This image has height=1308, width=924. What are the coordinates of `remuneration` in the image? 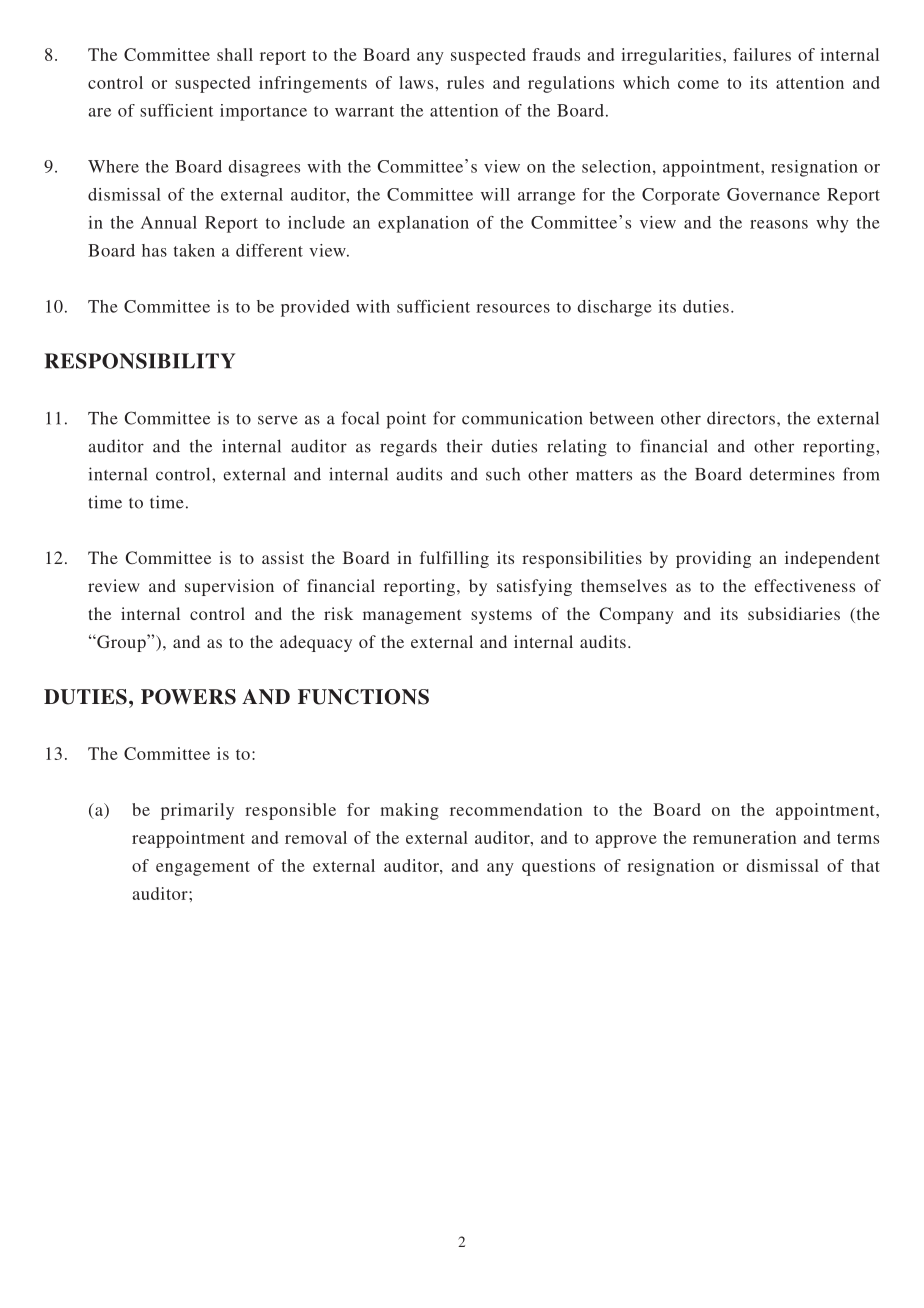 It's located at (744, 837).
